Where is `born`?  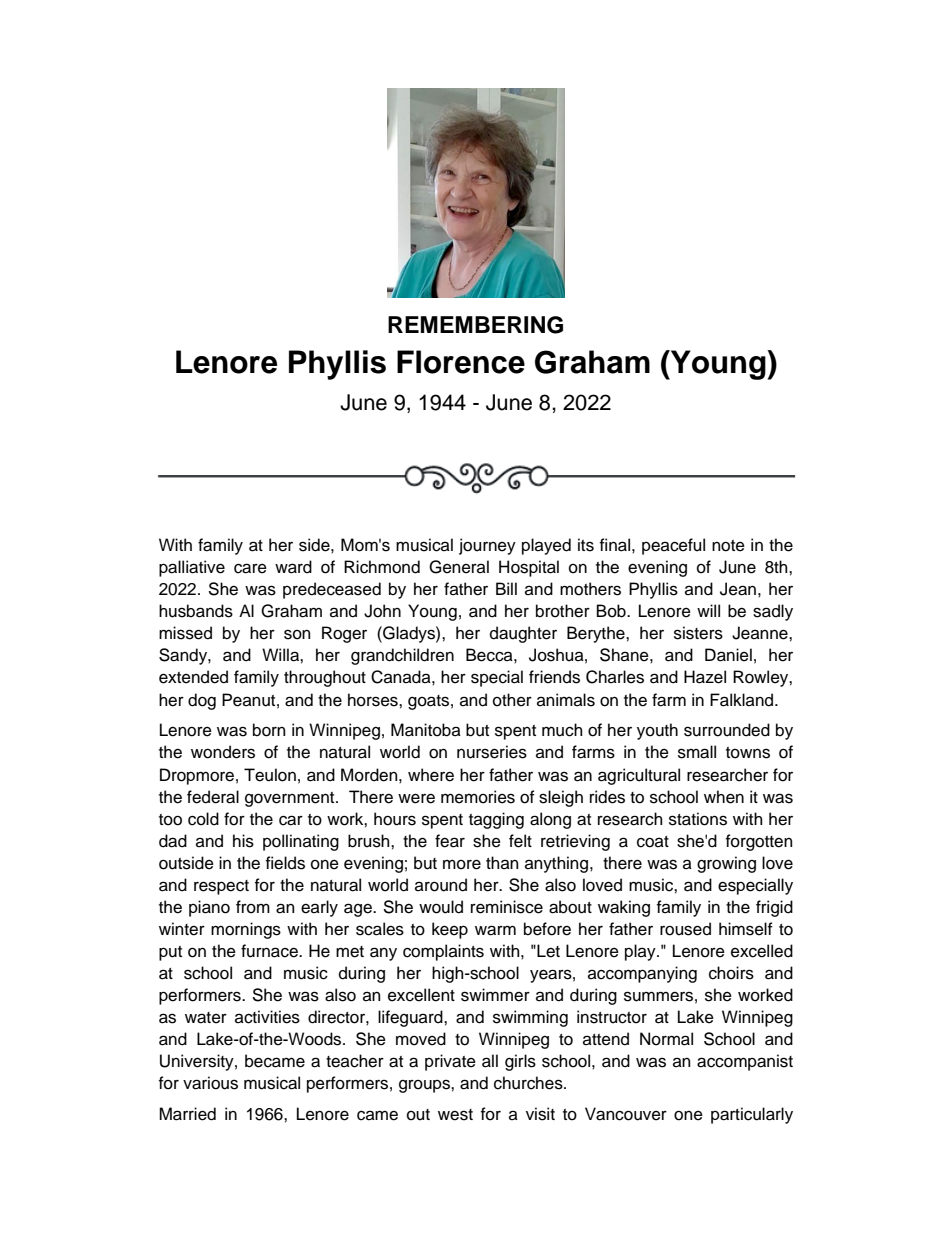 born is located at coordinates (269, 730).
